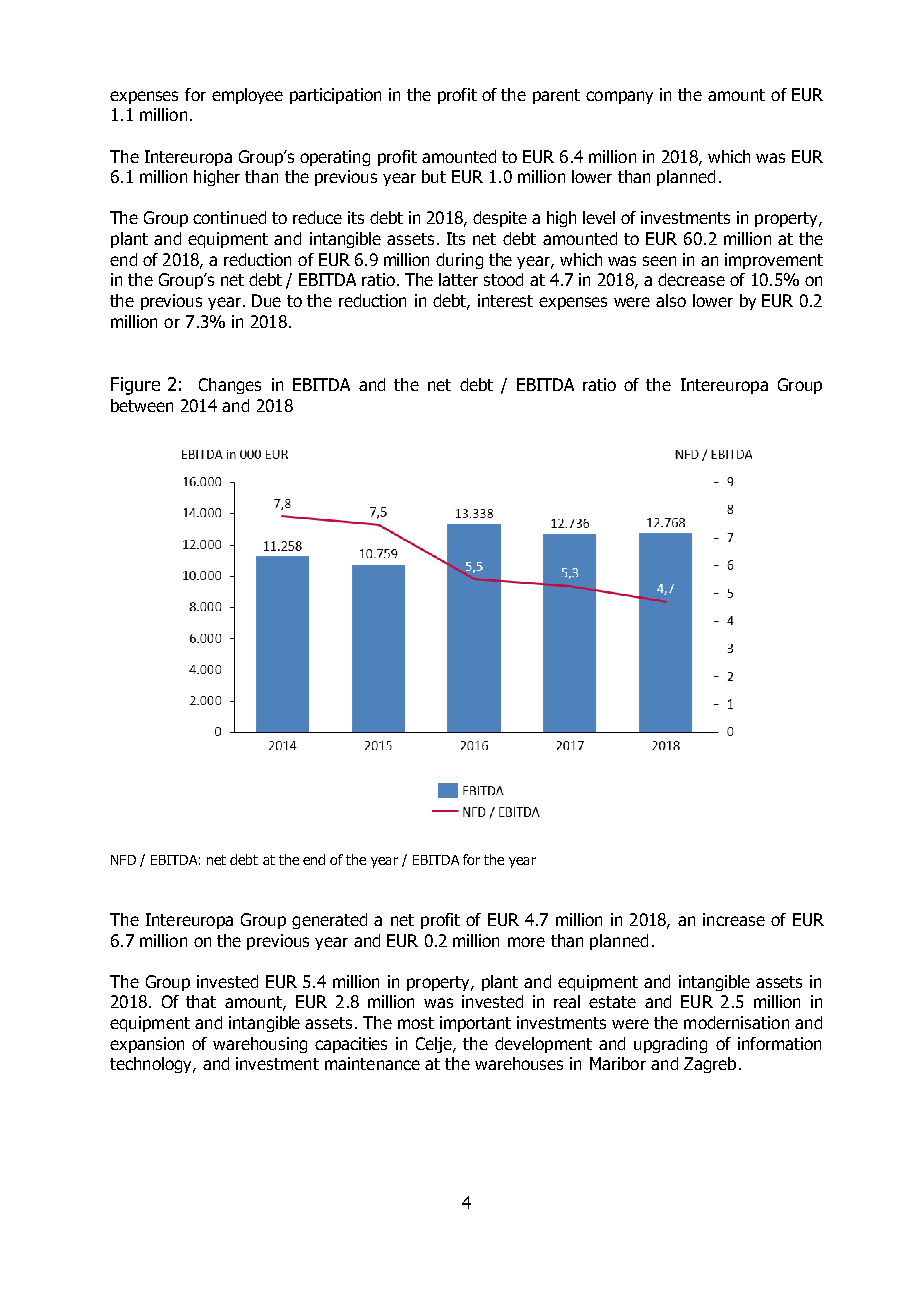 The image size is (924, 1308). I want to click on Changes, so click(230, 386).
